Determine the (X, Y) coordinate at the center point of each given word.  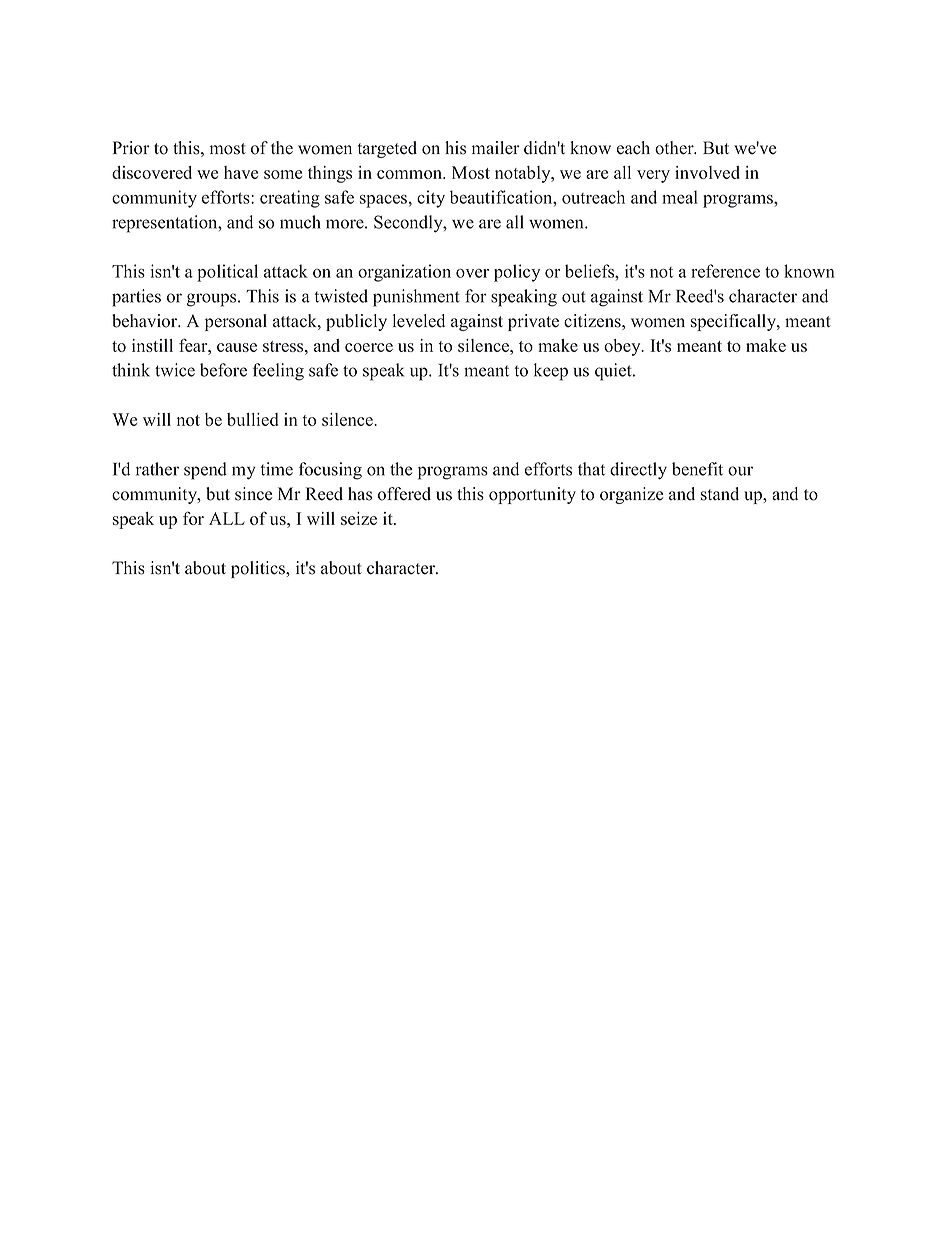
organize (631, 495)
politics (259, 569)
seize (359, 518)
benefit (697, 469)
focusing (330, 471)
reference (725, 271)
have (241, 172)
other (675, 148)
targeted (387, 149)
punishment (416, 298)
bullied (252, 419)
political (227, 273)
